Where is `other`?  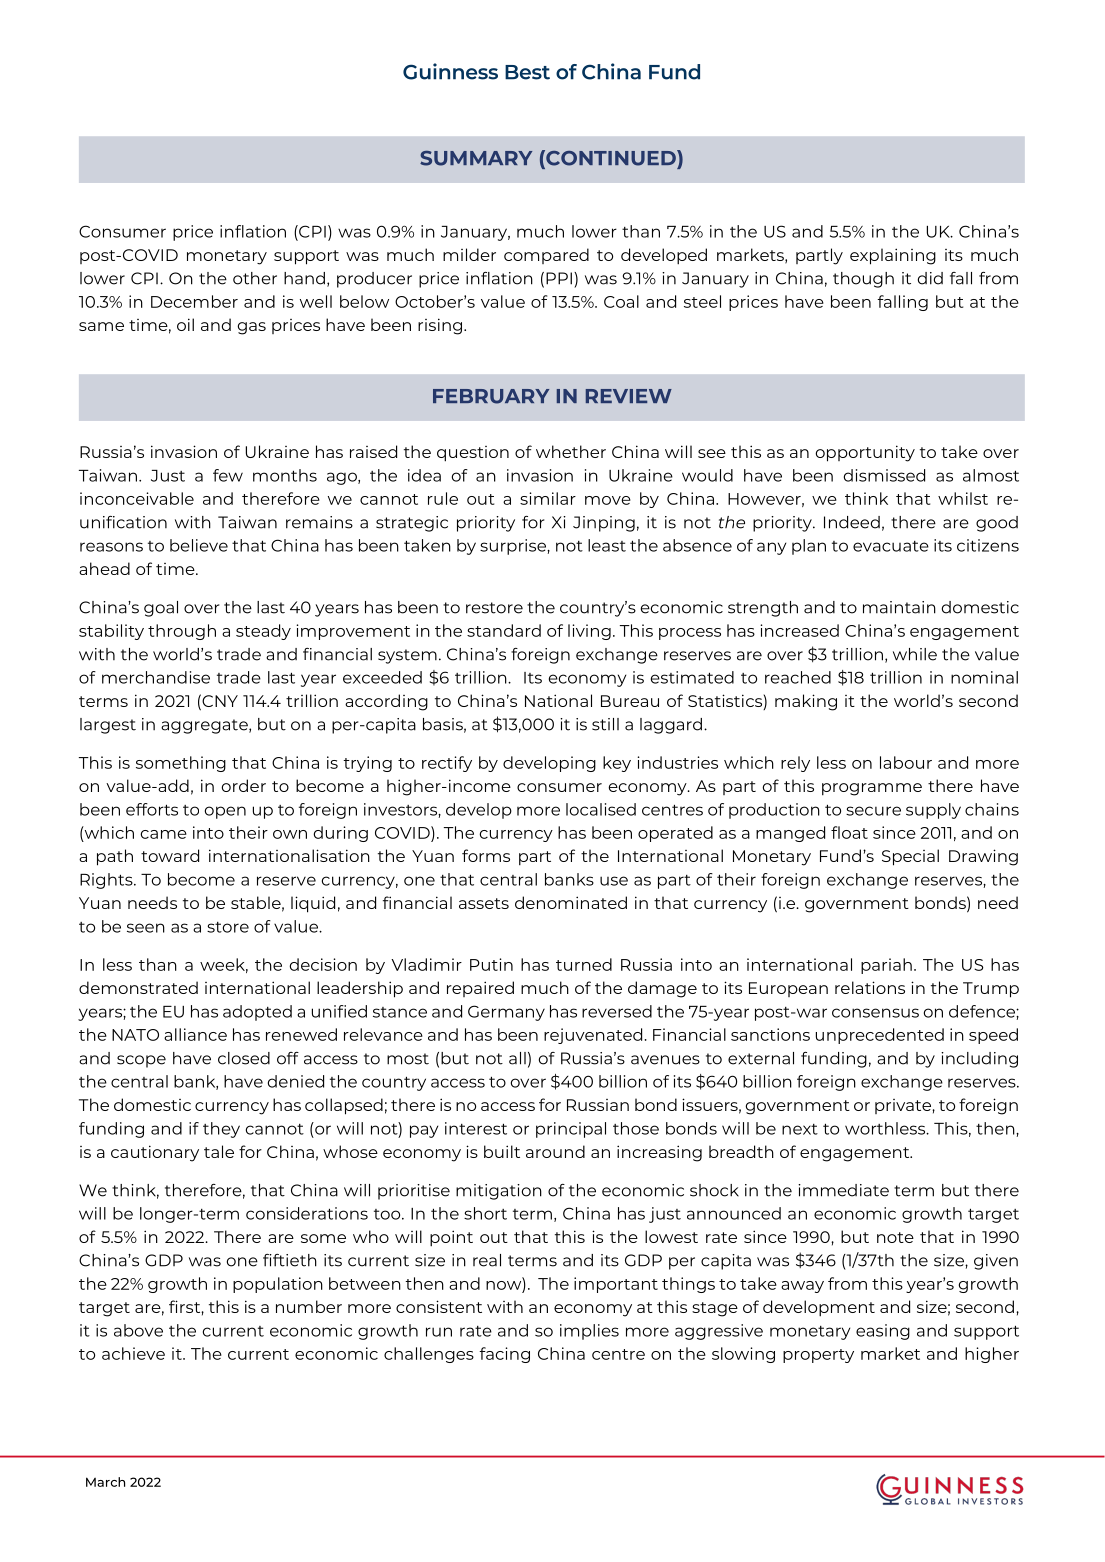
other is located at coordinates (255, 278).
